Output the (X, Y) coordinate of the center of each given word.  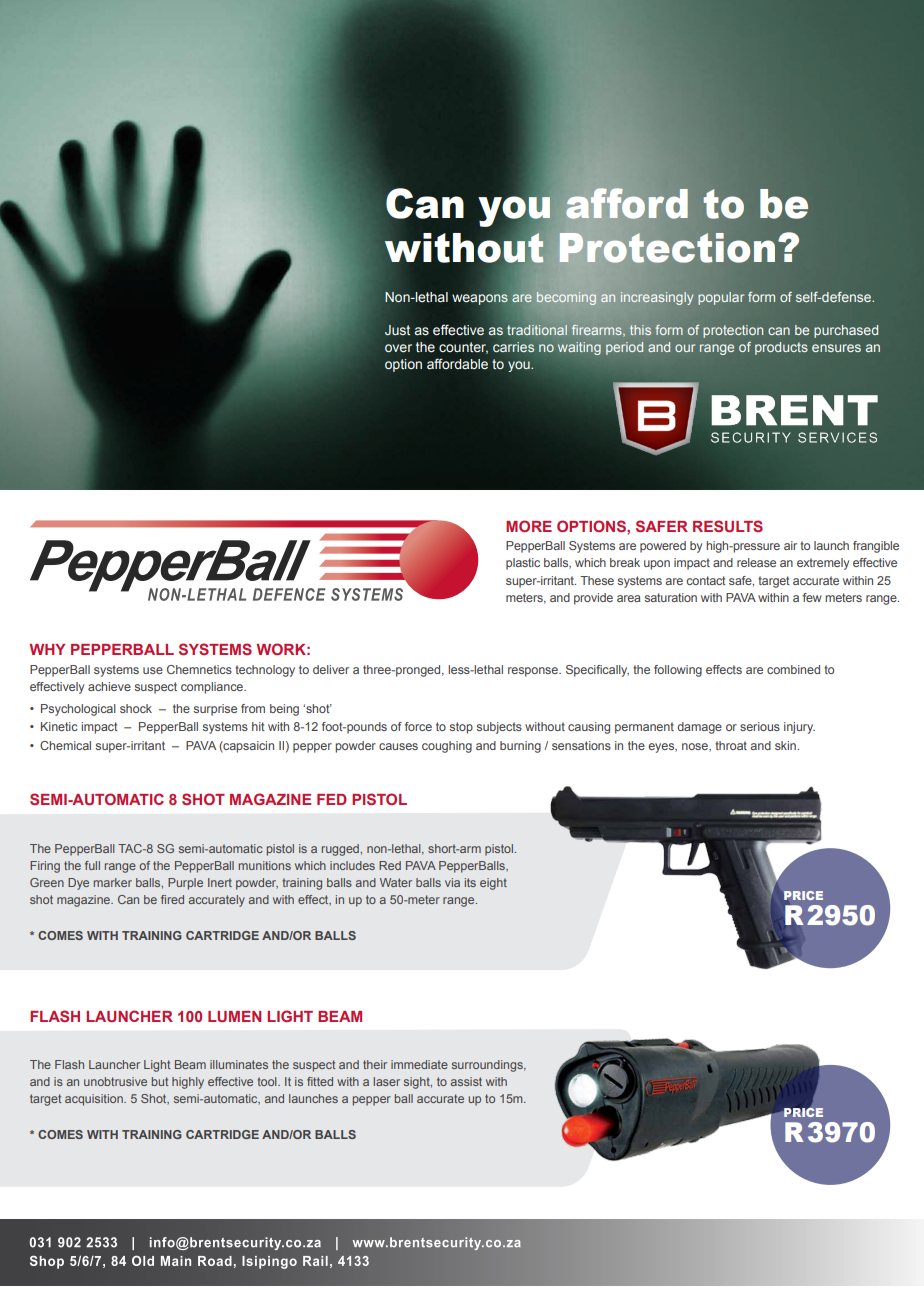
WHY (47, 649)
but (160, 1081)
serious (760, 726)
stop (461, 728)
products (781, 348)
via (452, 882)
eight (493, 884)
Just (397, 330)
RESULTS (728, 526)
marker (113, 882)
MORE (529, 526)
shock (136, 708)
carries (514, 347)
